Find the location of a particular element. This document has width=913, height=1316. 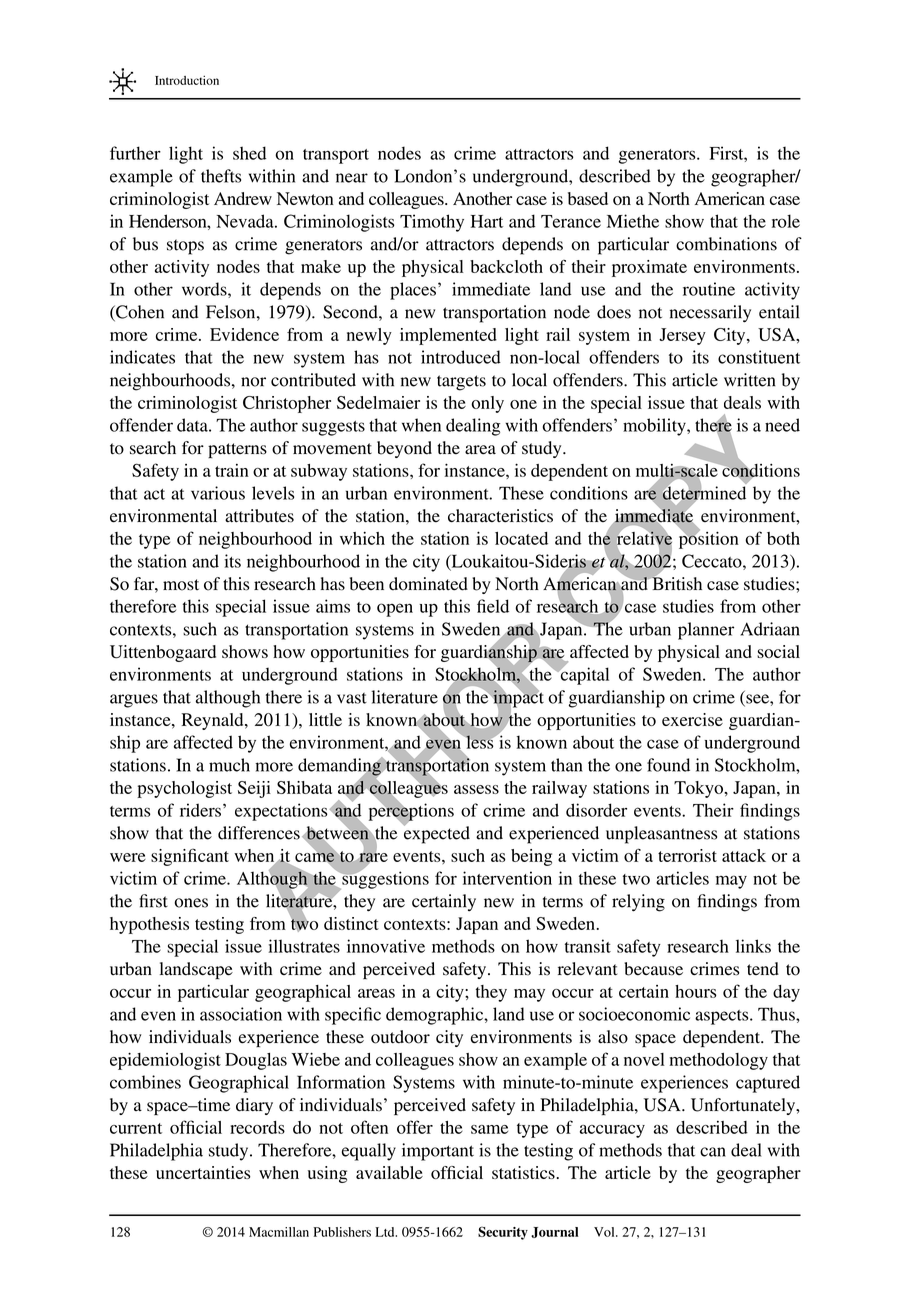

Introduction is located at coordinates (187, 80).
